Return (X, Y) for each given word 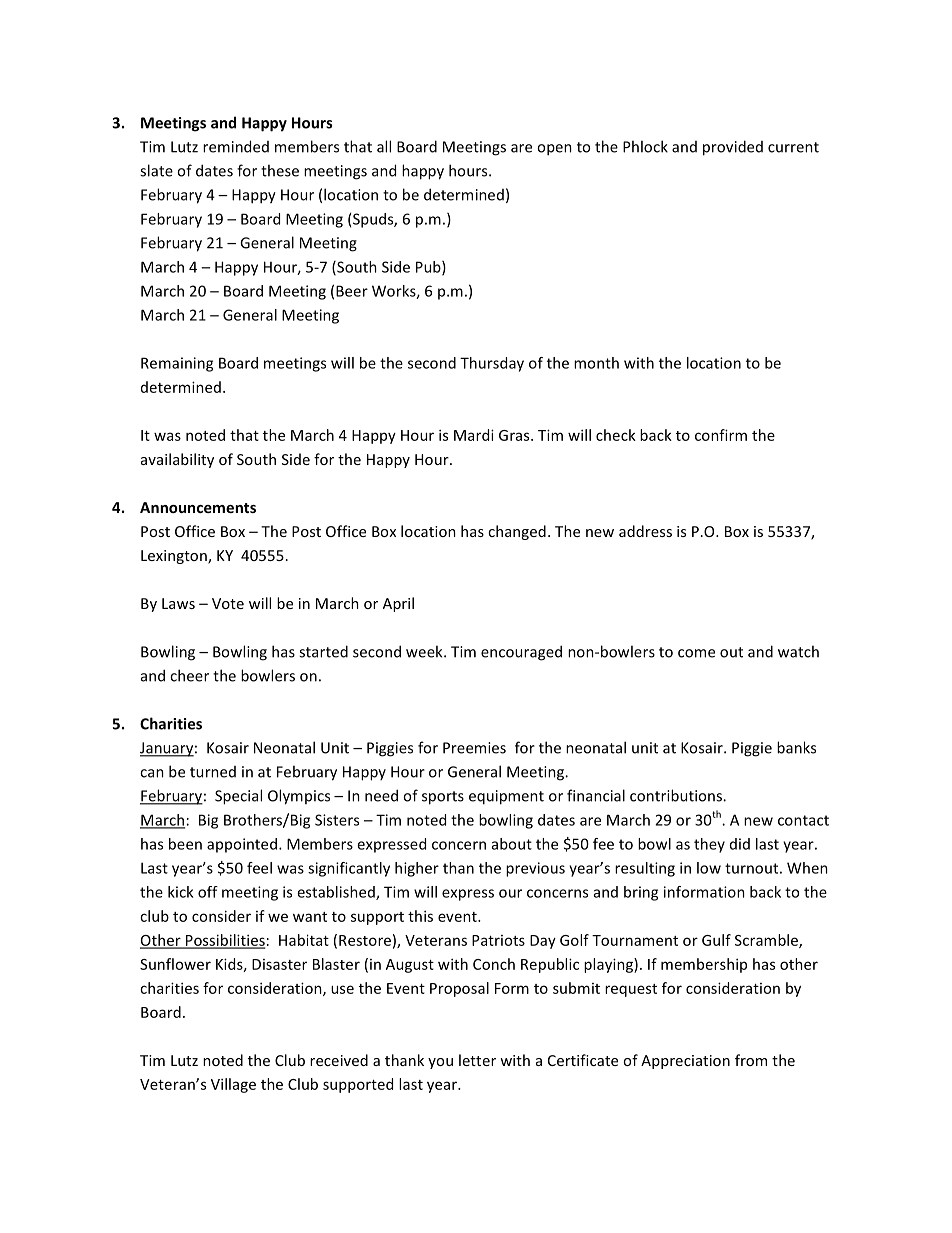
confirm (721, 435)
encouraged (521, 653)
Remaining (177, 364)
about (512, 844)
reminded (236, 146)
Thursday (492, 364)
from (751, 1060)
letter (477, 1060)
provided (733, 148)
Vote (228, 603)
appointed (242, 845)
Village (233, 1085)
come (696, 653)
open (554, 150)
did (740, 844)
